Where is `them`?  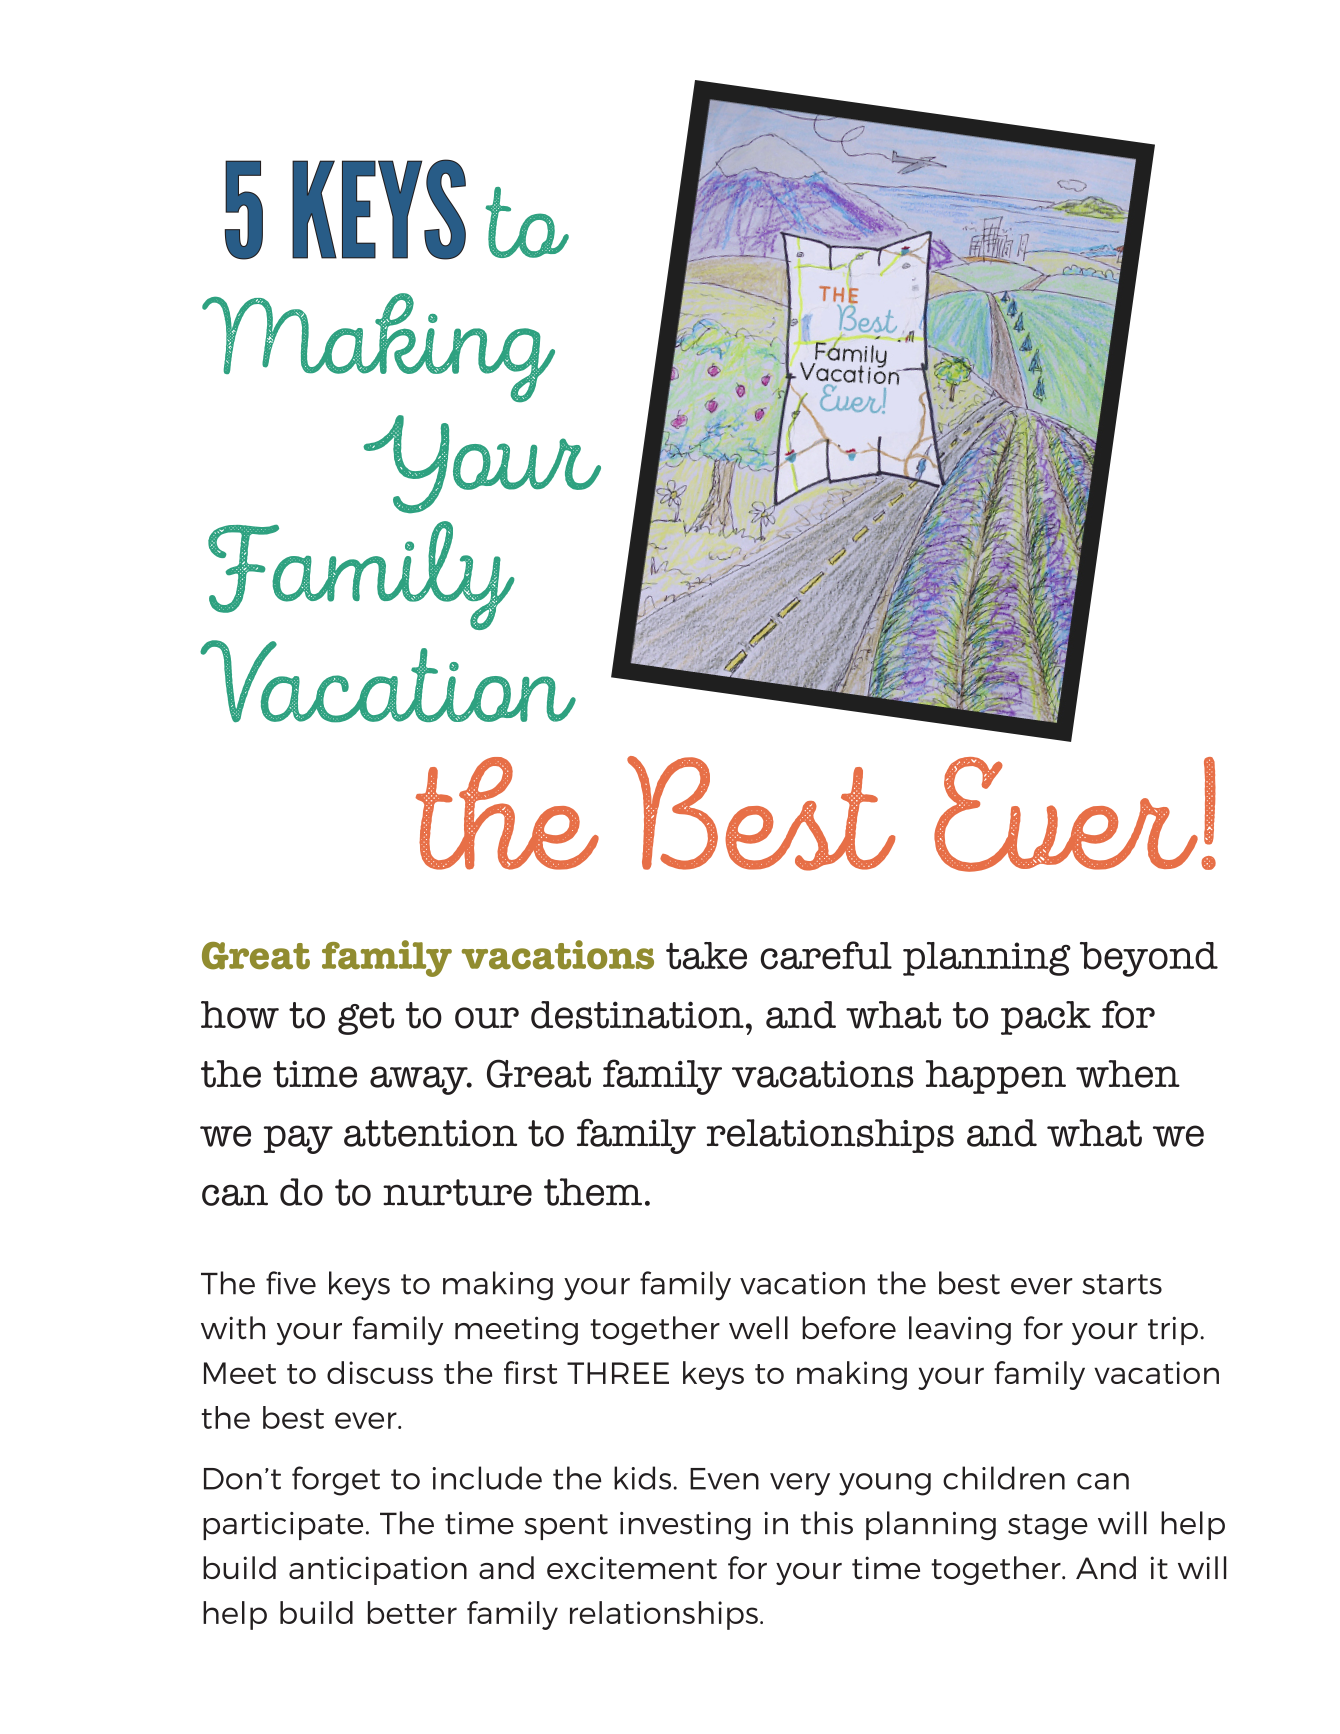 them is located at coordinates (593, 1192).
